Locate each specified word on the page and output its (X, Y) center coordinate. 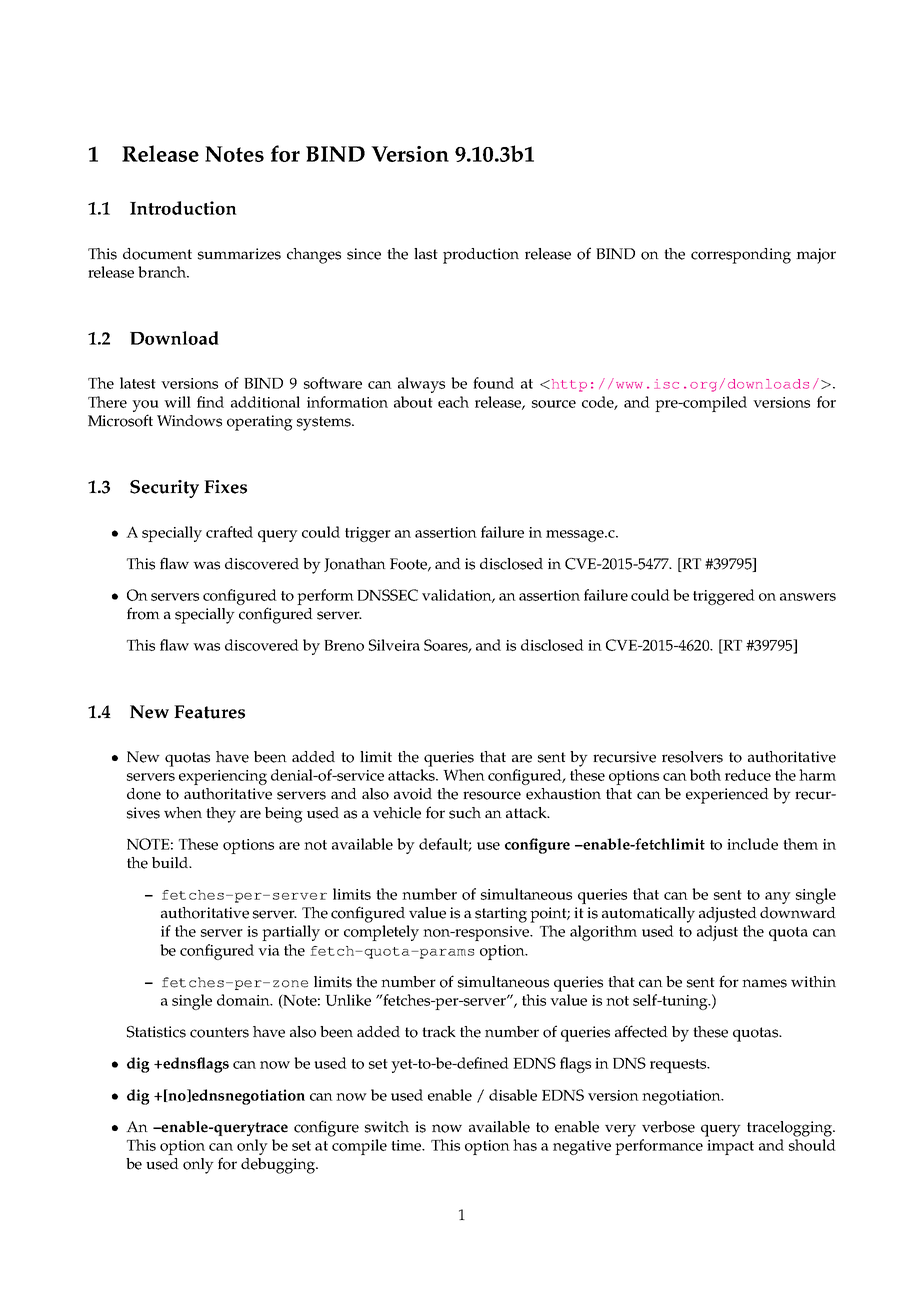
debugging (279, 1166)
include (752, 844)
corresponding (741, 256)
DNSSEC (387, 595)
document (157, 254)
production (481, 256)
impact (730, 1147)
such (465, 813)
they (221, 815)
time (407, 1145)
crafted (229, 532)
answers (808, 597)
